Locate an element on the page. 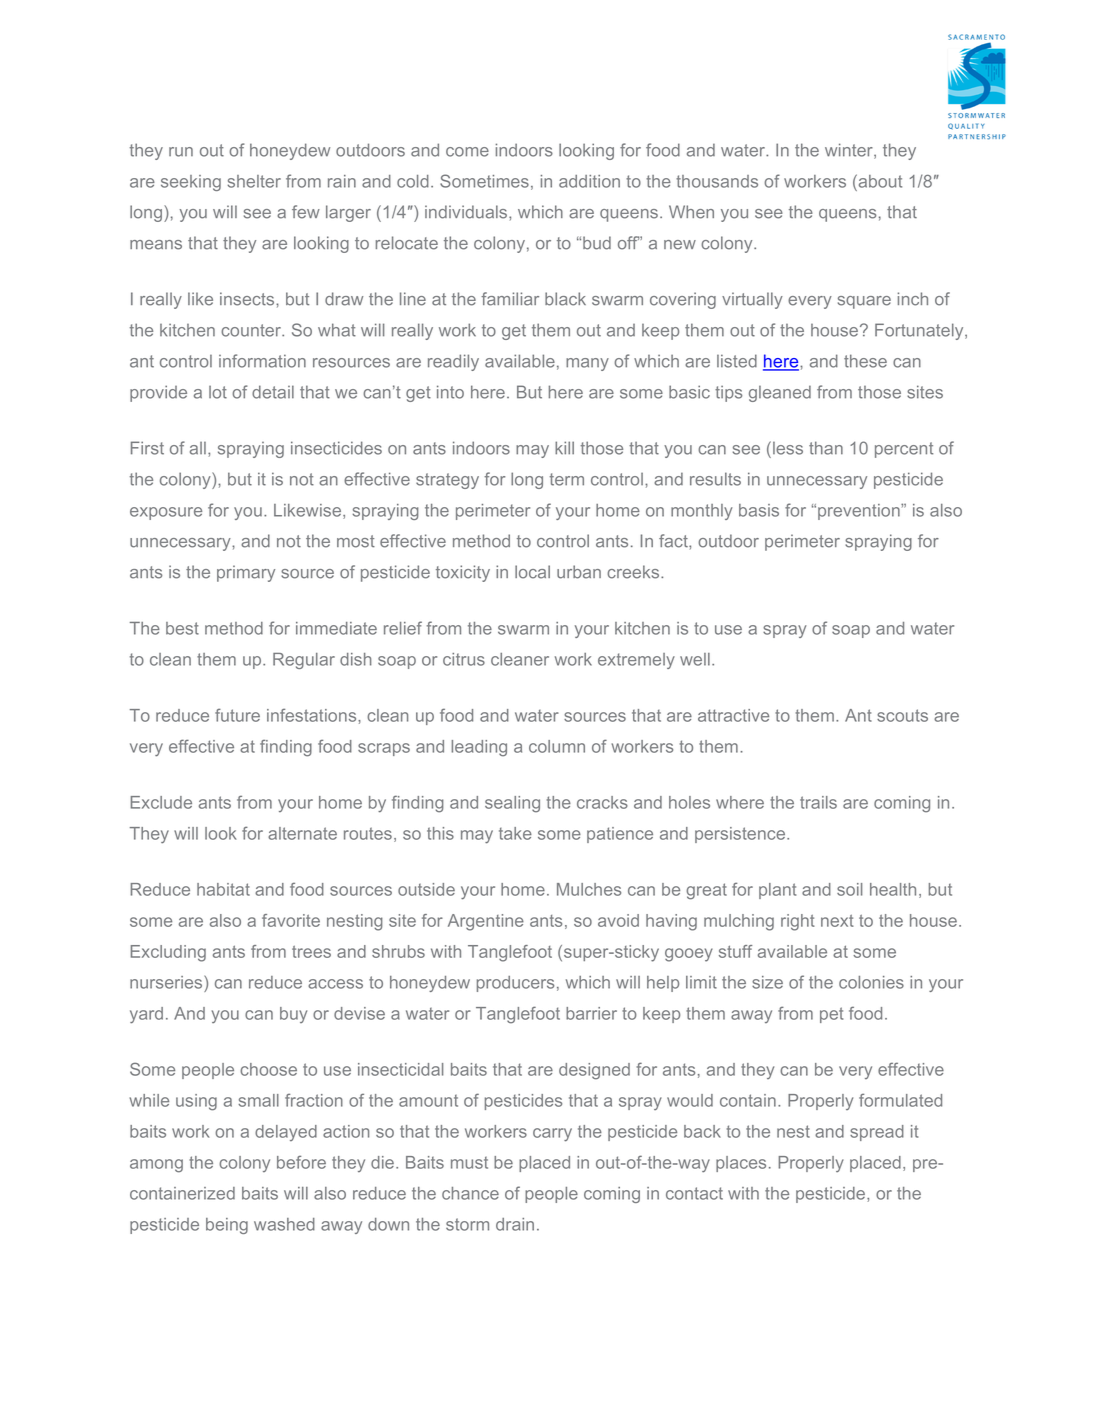 The width and height of the image is (1099, 1422). addition is located at coordinates (589, 181).
